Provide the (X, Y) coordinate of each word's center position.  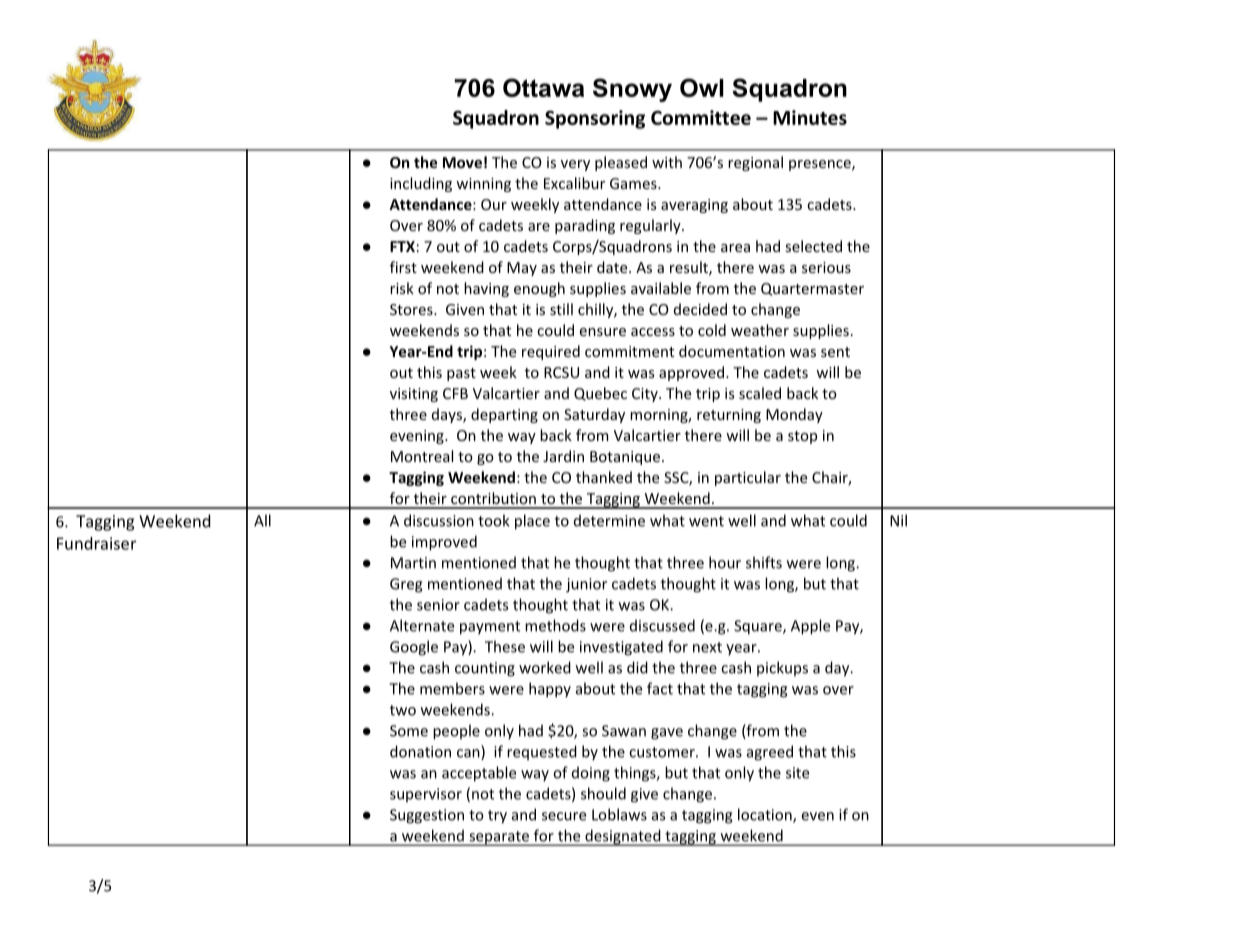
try (497, 817)
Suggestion (427, 816)
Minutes (810, 117)
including (421, 184)
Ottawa (543, 87)
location (766, 815)
